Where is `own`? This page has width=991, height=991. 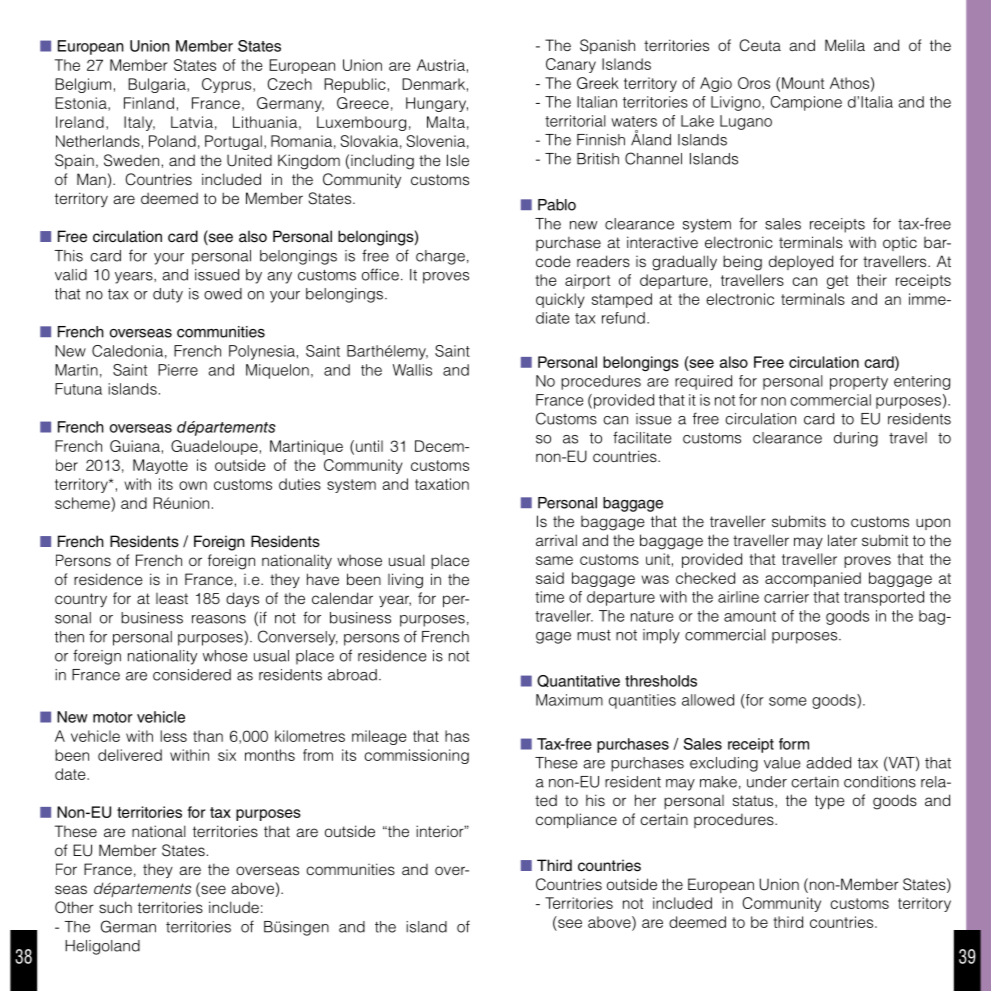 own is located at coordinates (193, 485).
